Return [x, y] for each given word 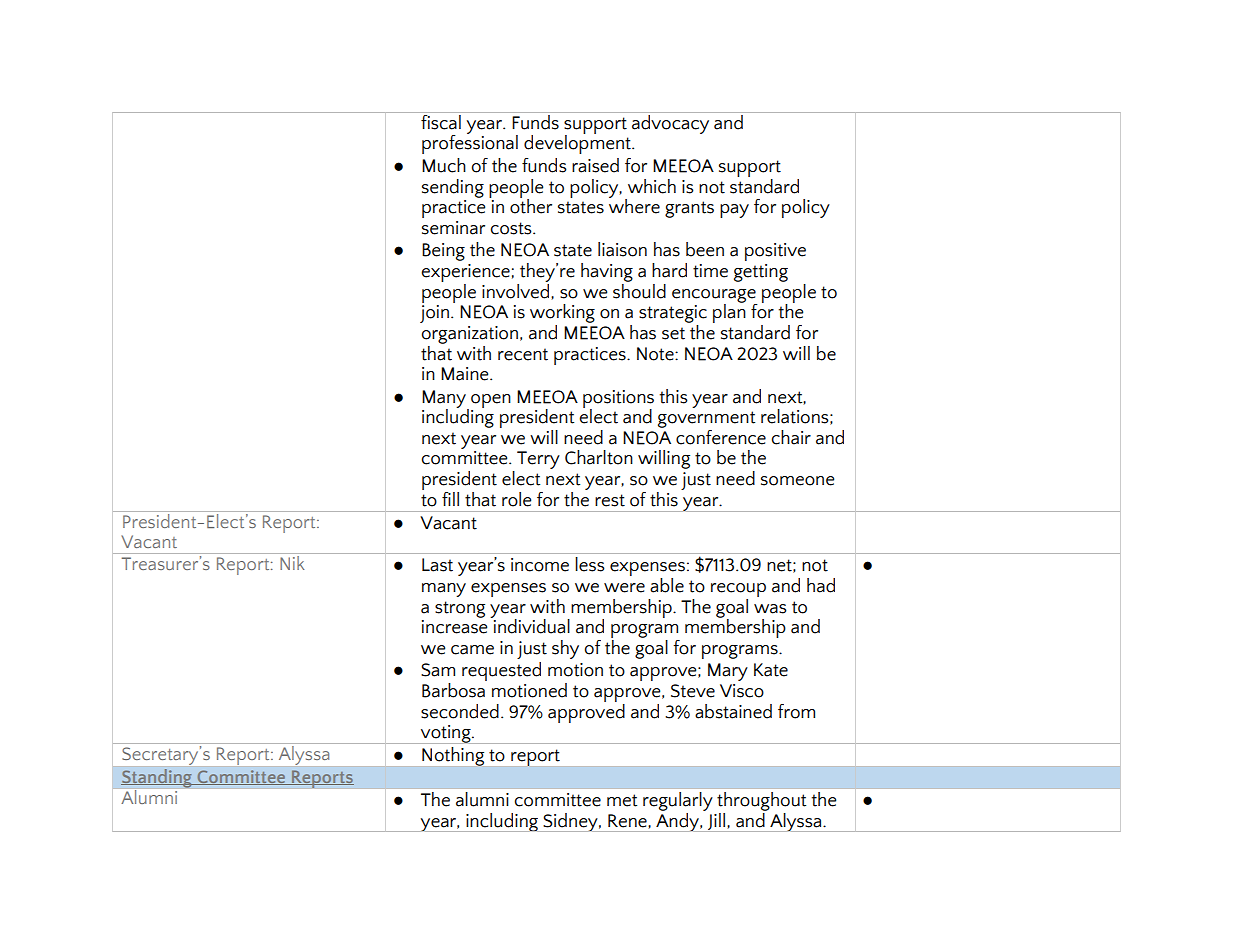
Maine [466, 374]
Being [443, 252]
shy [565, 649]
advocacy [670, 124]
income [540, 565]
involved [517, 290]
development [578, 143]
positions [618, 400]
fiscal [441, 121]
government [706, 419]
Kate [771, 670]
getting [761, 273]
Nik [292, 561]
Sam [438, 670]
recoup [738, 590]
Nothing [453, 756]
